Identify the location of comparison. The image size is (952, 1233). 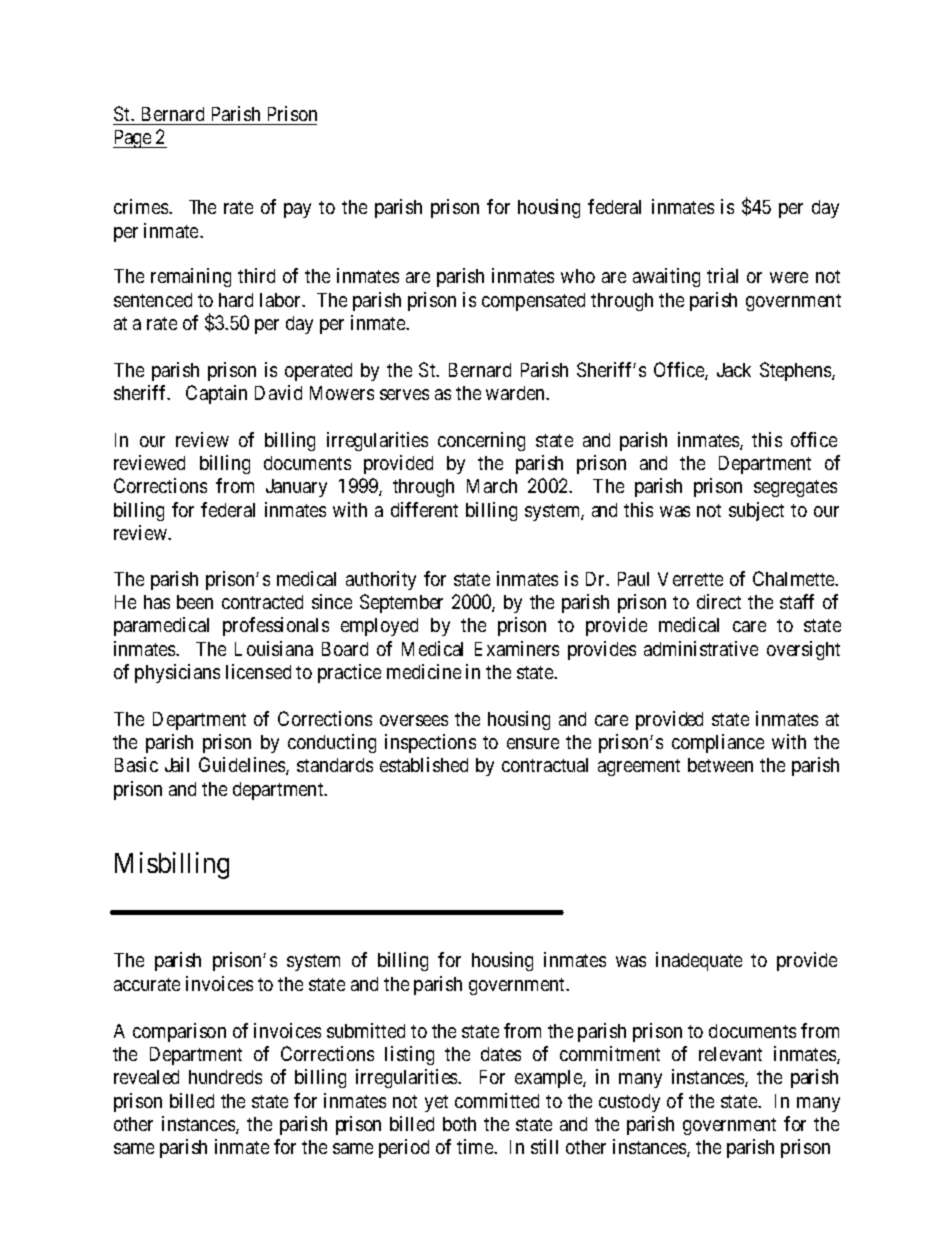
(179, 1032).
